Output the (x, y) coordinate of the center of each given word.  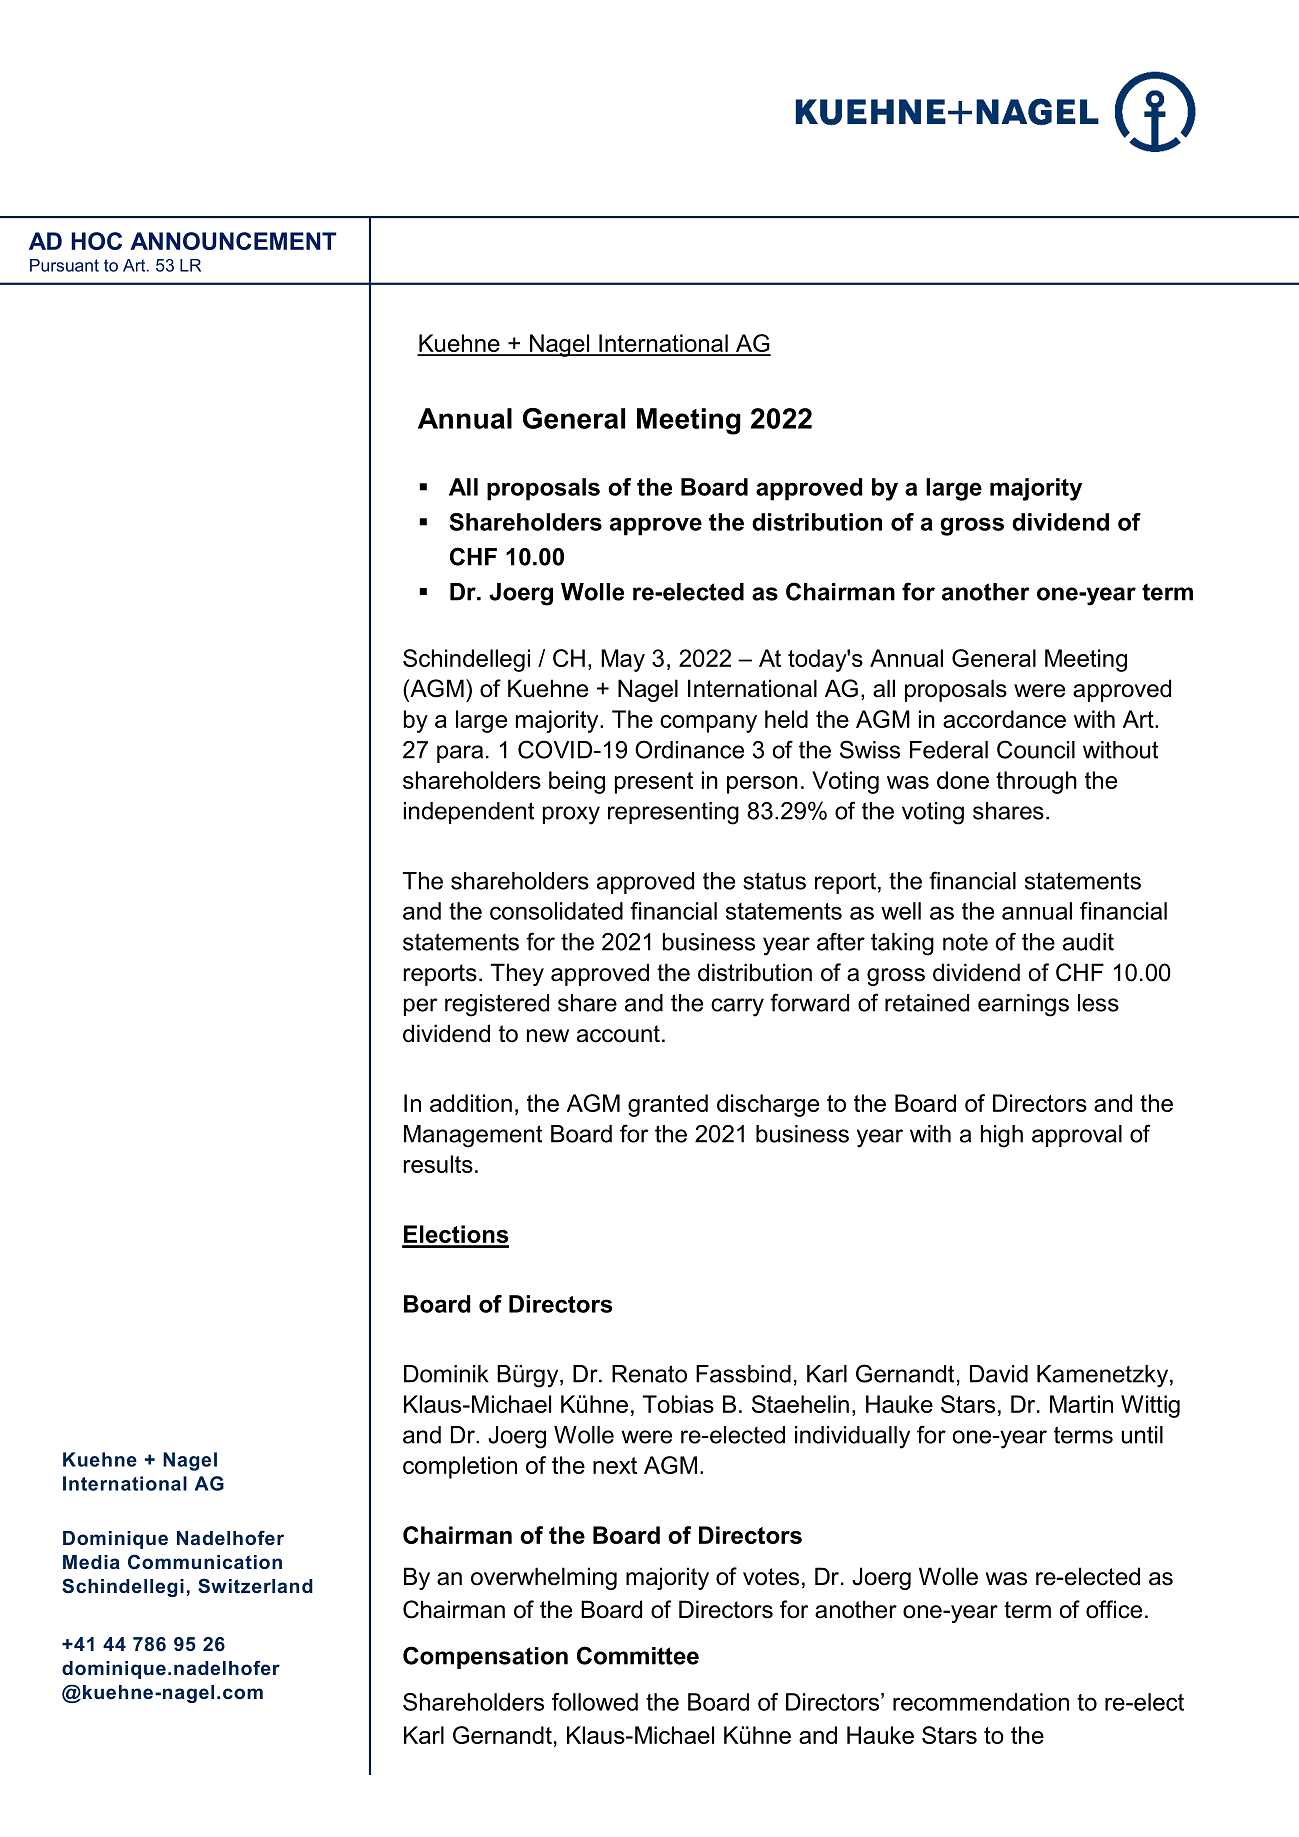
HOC (96, 241)
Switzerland (255, 1586)
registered (497, 1005)
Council (1036, 749)
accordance (1004, 719)
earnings (1023, 1005)
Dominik (446, 1374)
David (999, 1374)
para (460, 754)
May (623, 660)
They (517, 974)
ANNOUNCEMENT (233, 241)
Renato (649, 1374)
